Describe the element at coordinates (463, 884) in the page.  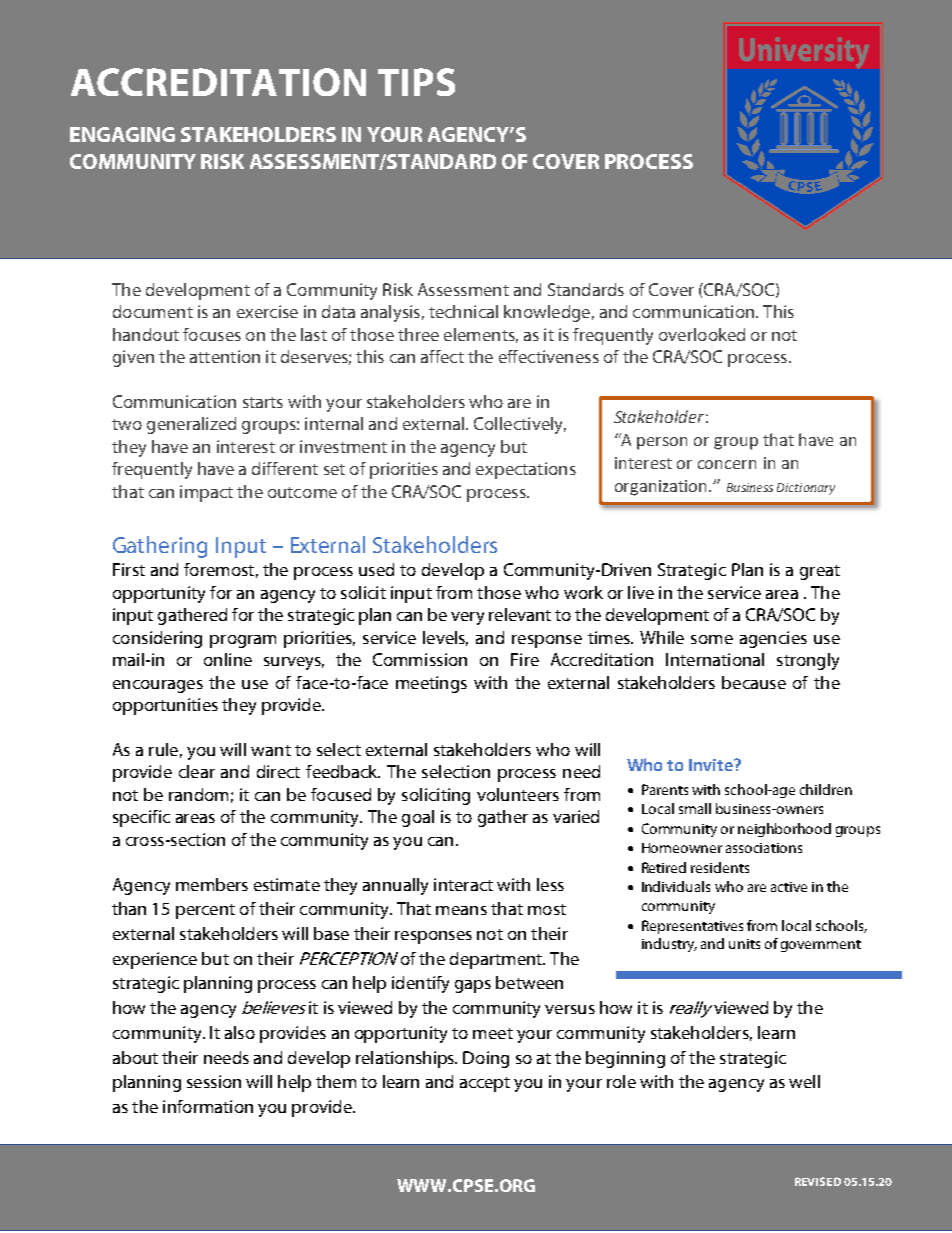
I see `interact` at that location.
